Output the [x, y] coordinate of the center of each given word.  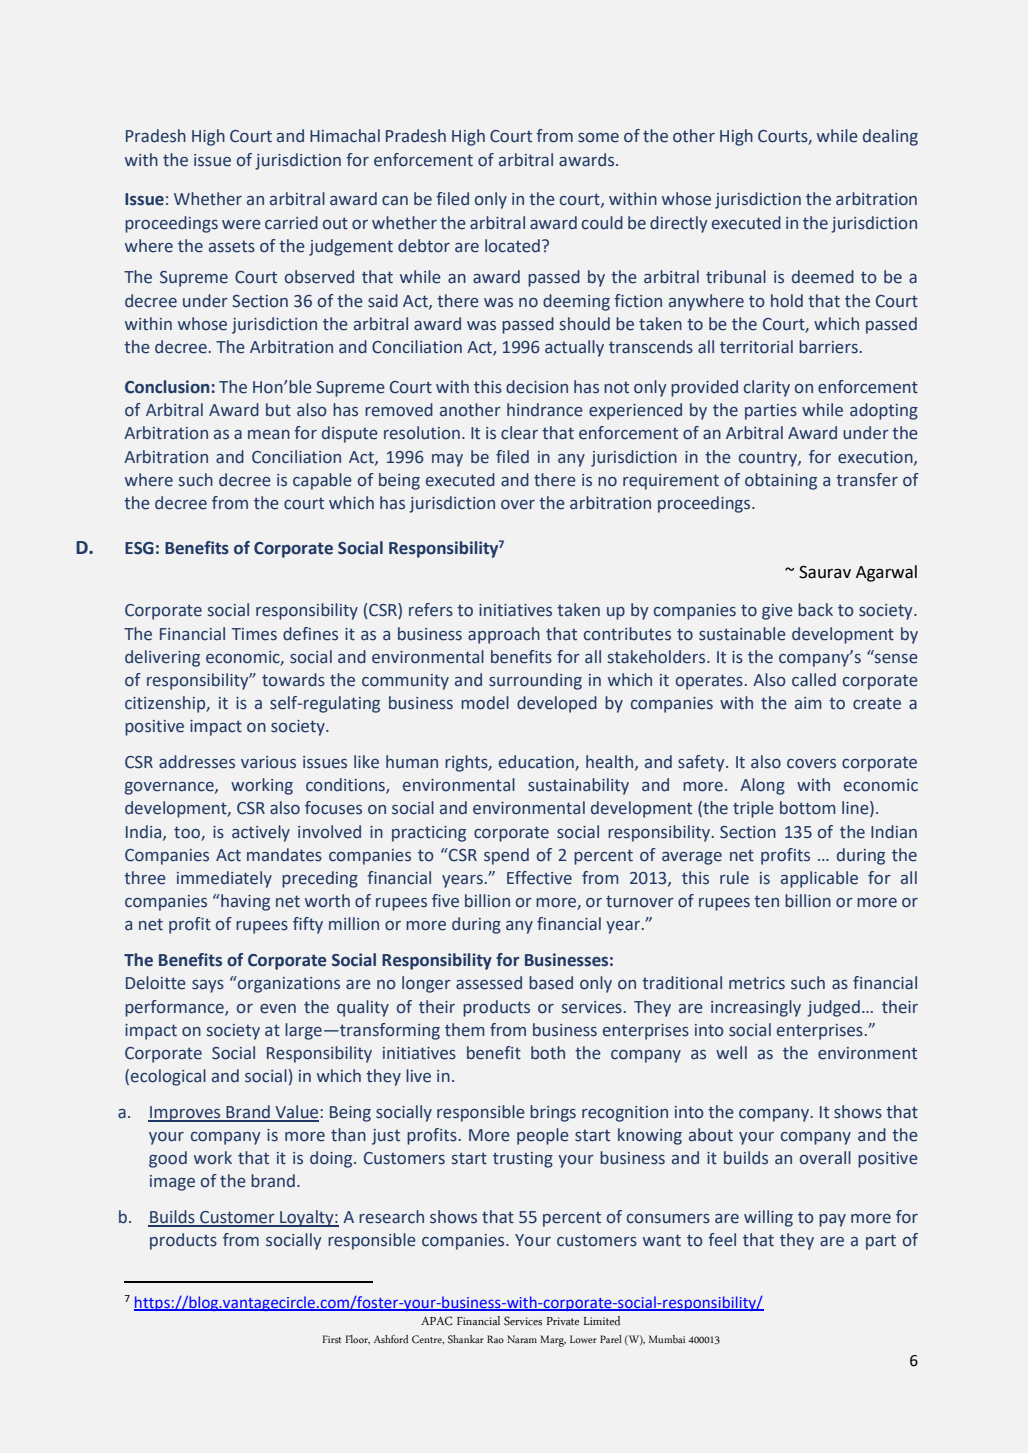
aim [808, 703]
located [512, 246]
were [241, 225]
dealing [890, 137]
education [537, 763]
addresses [197, 762]
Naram [522, 1339]
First [331, 1339]
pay [832, 1220]
